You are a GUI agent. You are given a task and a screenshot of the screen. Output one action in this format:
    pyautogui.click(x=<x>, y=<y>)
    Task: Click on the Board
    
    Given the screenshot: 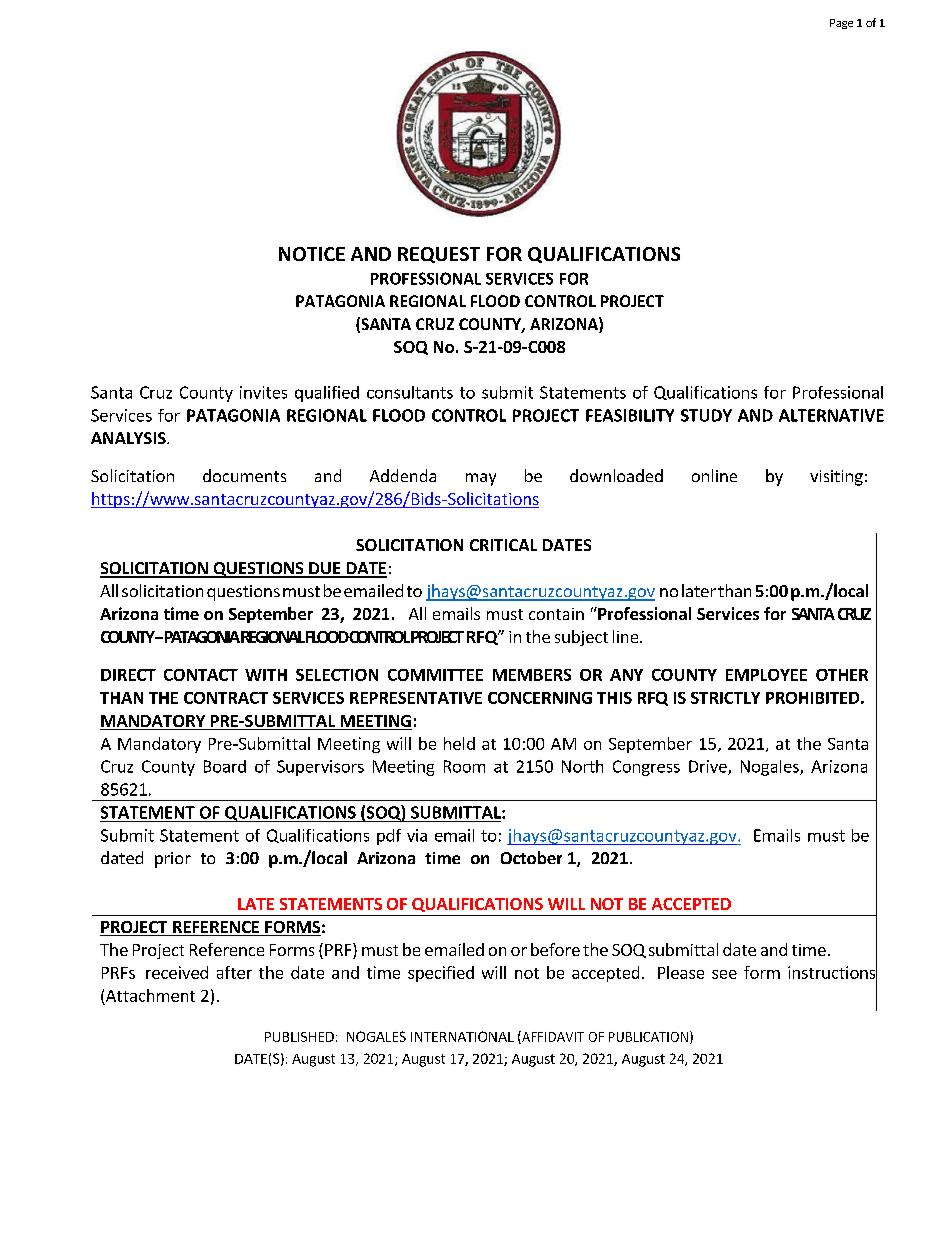 What is the action you would take?
    pyautogui.click(x=225, y=766)
